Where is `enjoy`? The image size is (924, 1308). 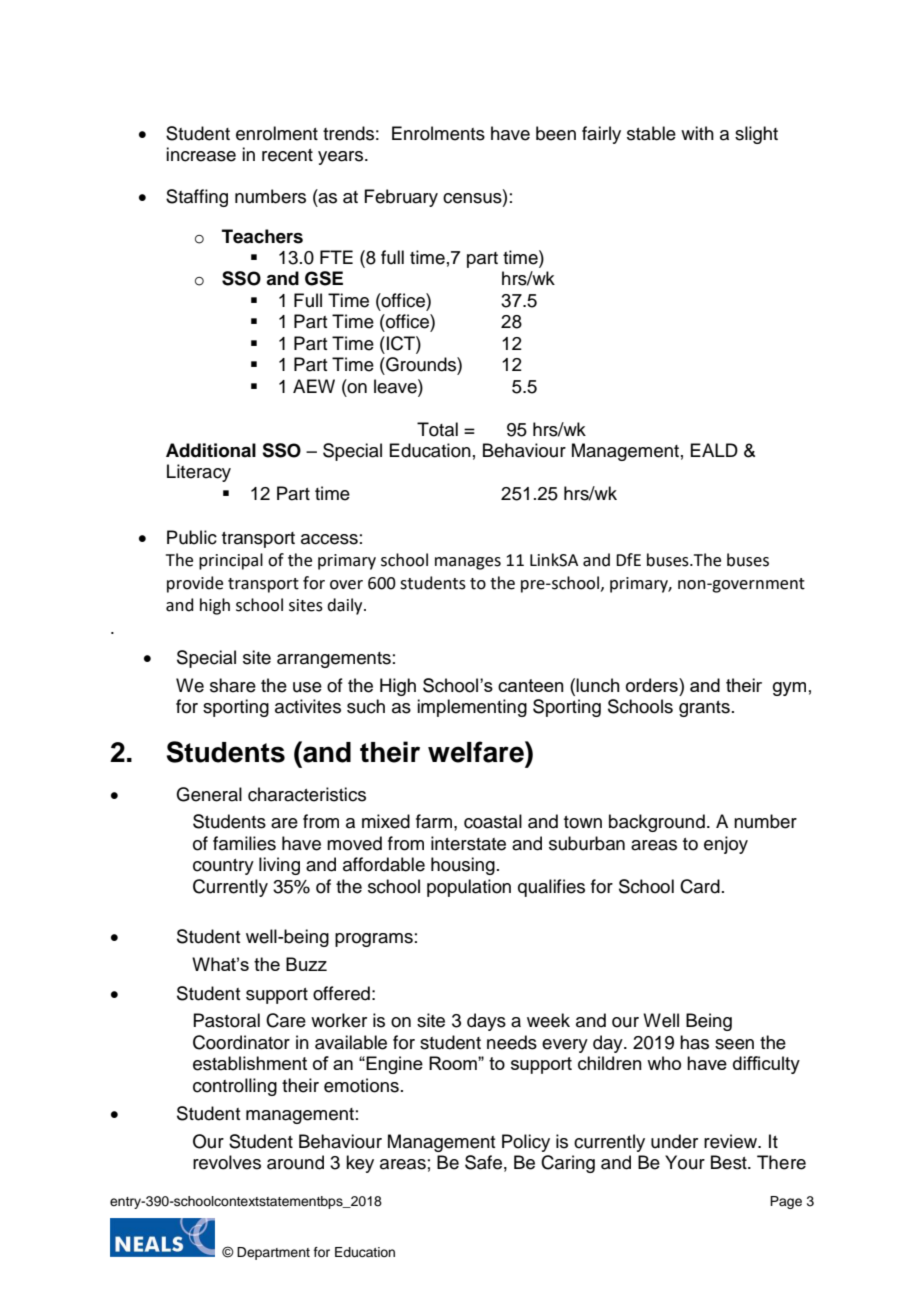
enjoy is located at coordinates (726, 845).
